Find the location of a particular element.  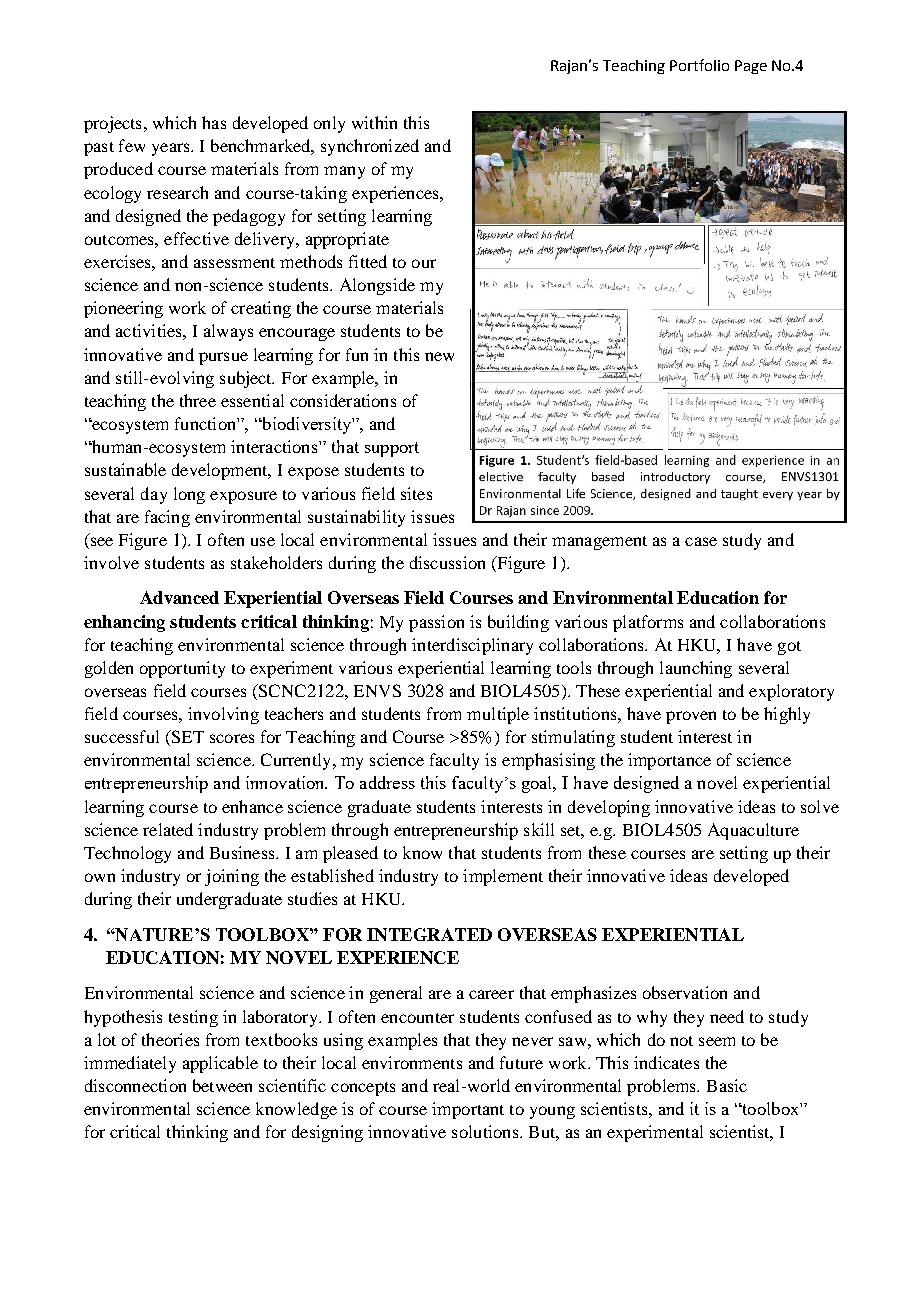

passion is located at coordinates (436, 623).
